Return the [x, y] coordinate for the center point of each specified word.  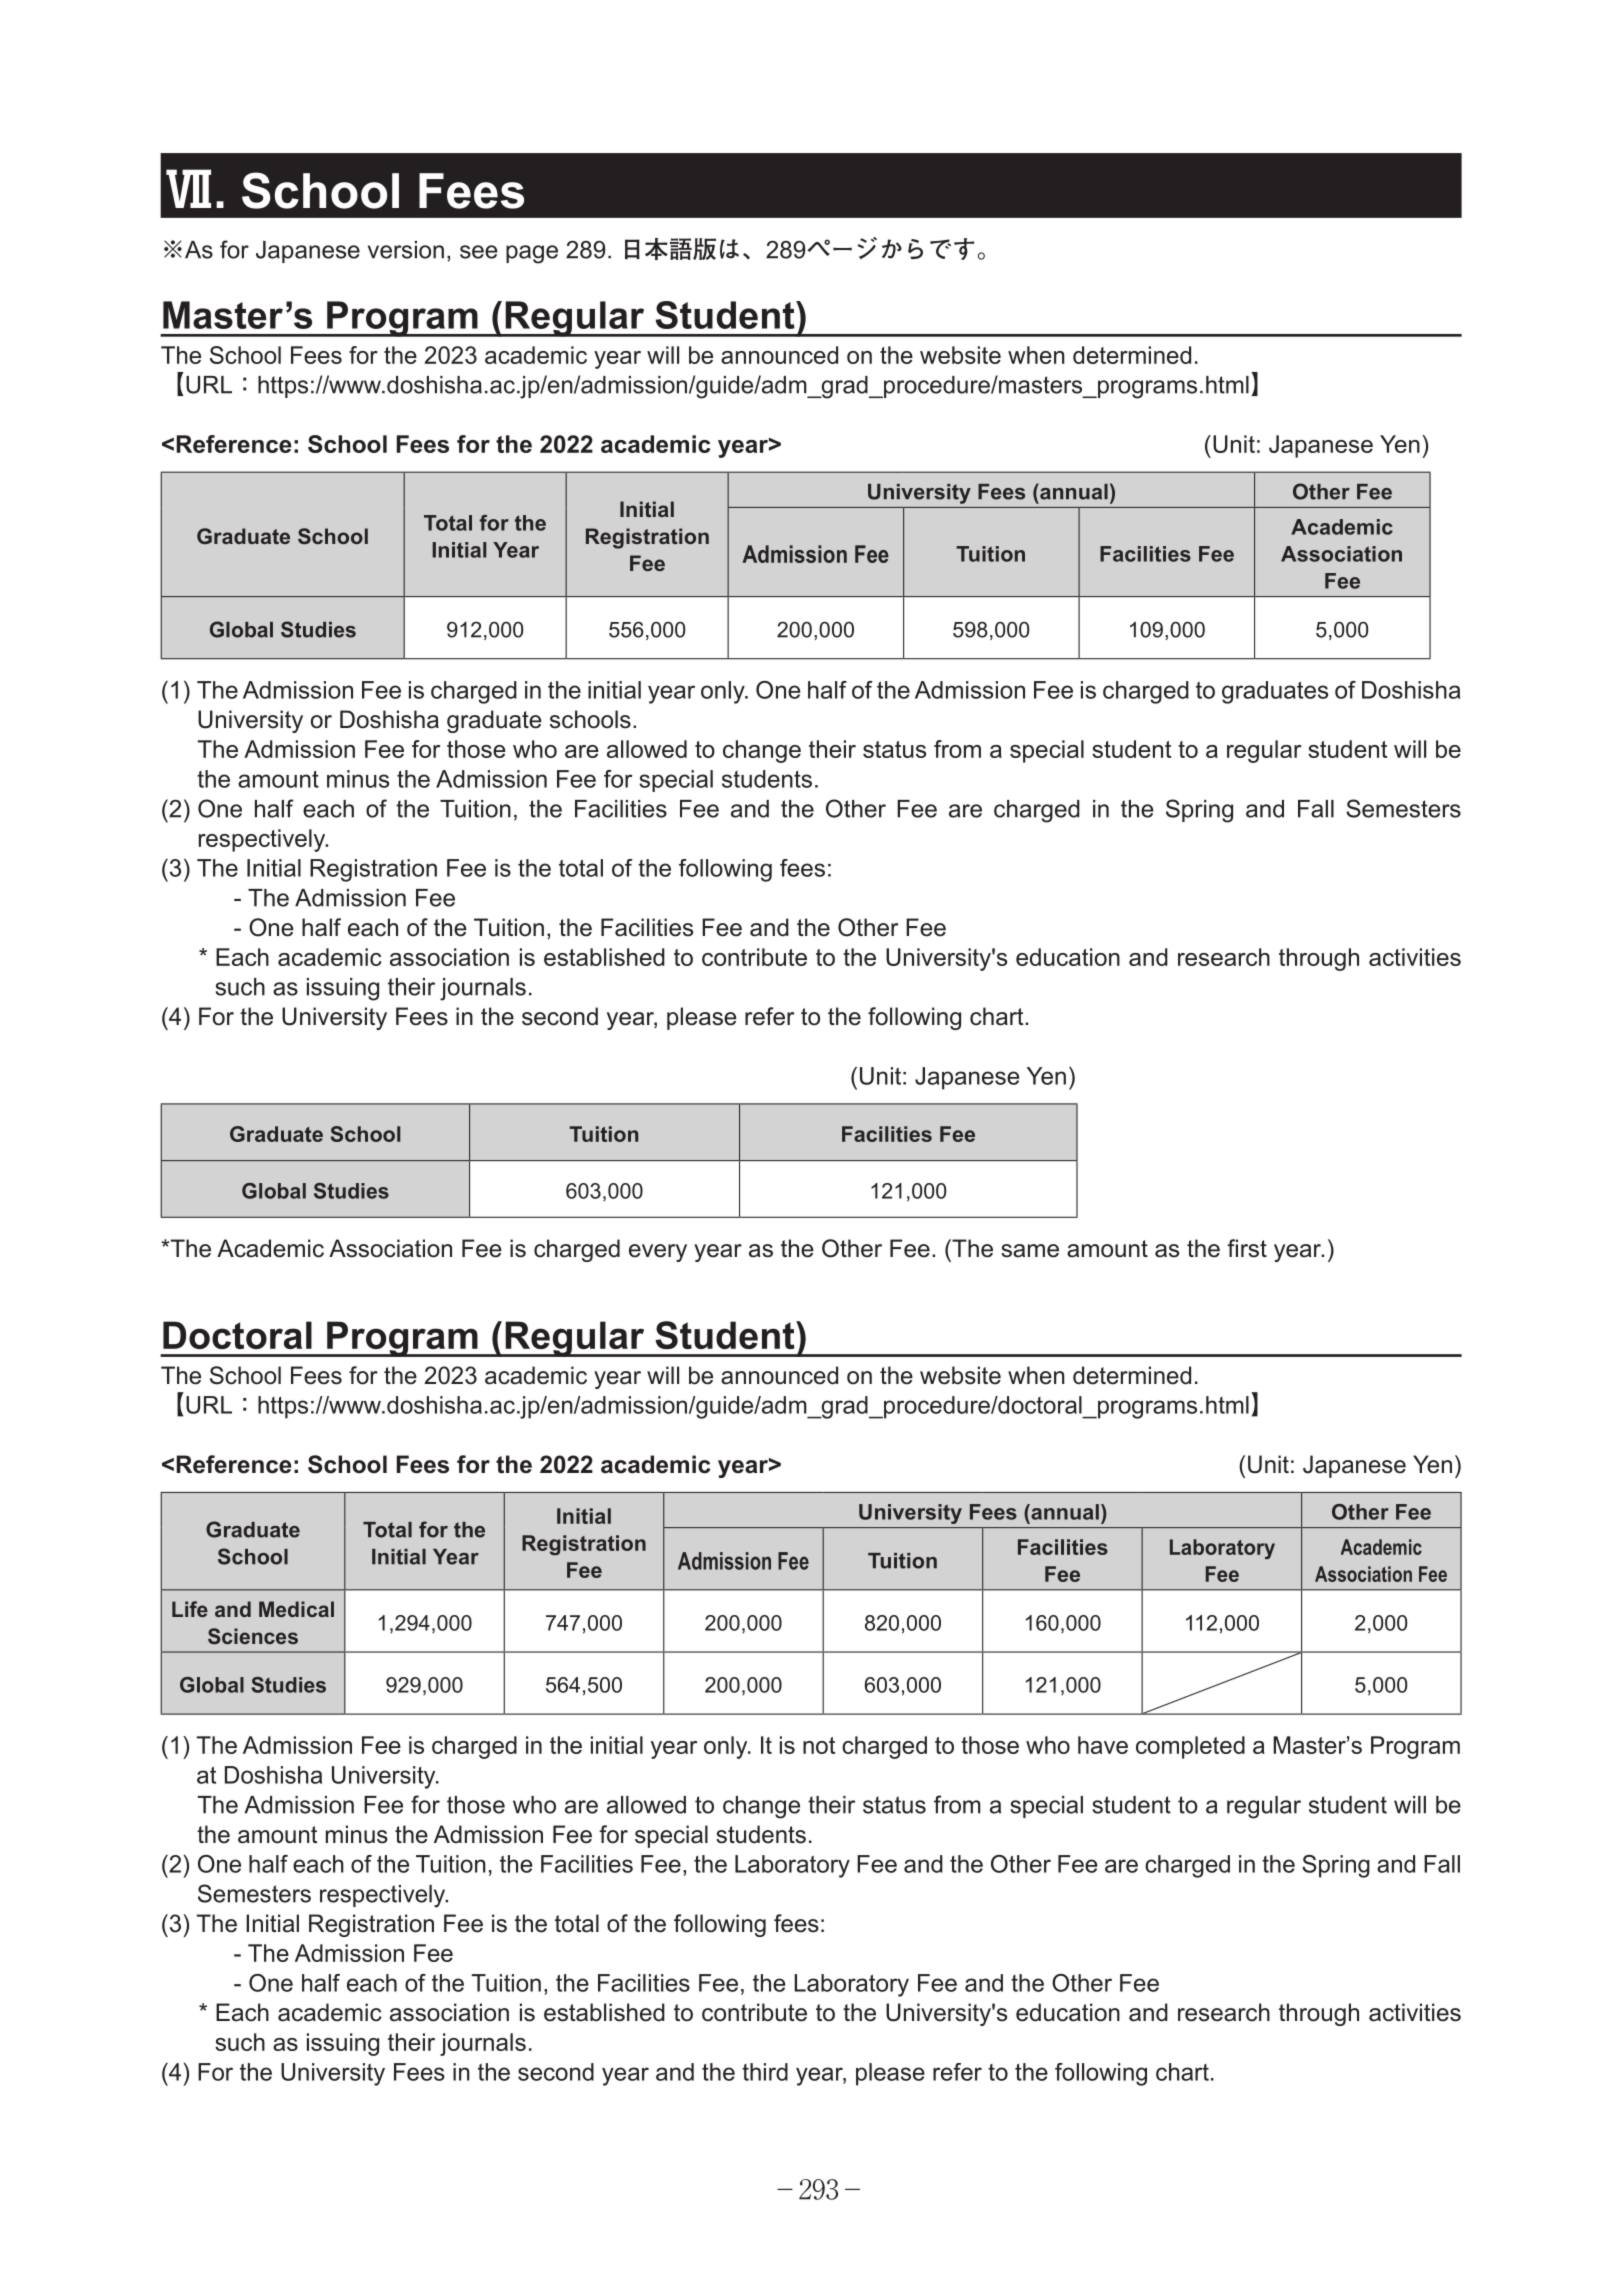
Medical [296, 1609]
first [1247, 1248]
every [658, 1253]
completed [1190, 1747]
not [819, 1745]
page [532, 254]
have [1103, 1745]
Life [190, 1609]
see [479, 252]
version [406, 250]
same [1030, 1251]
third [765, 2072]
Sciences [253, 1636]
